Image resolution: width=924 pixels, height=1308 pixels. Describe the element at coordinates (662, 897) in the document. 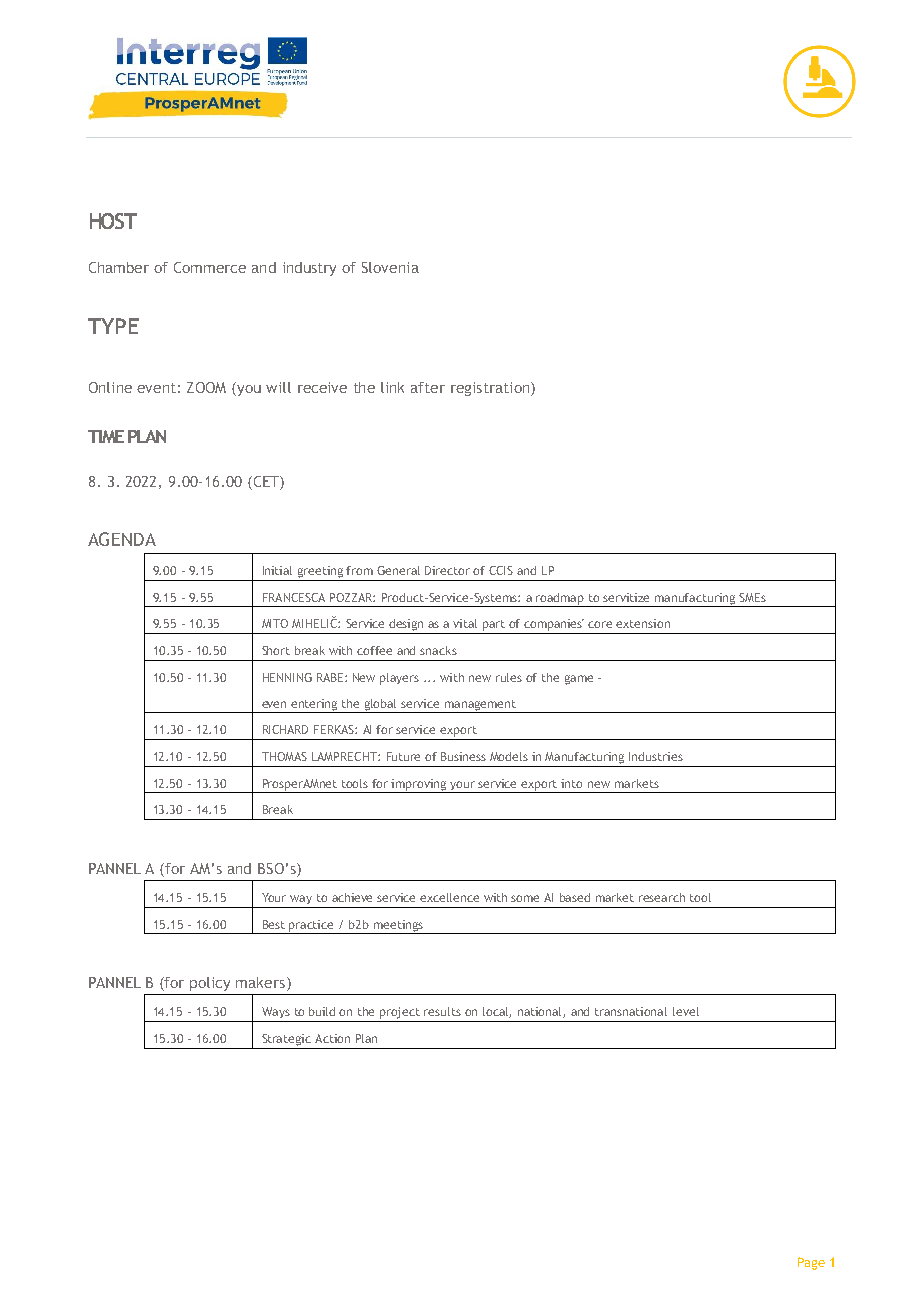

I see `research` at that location.
